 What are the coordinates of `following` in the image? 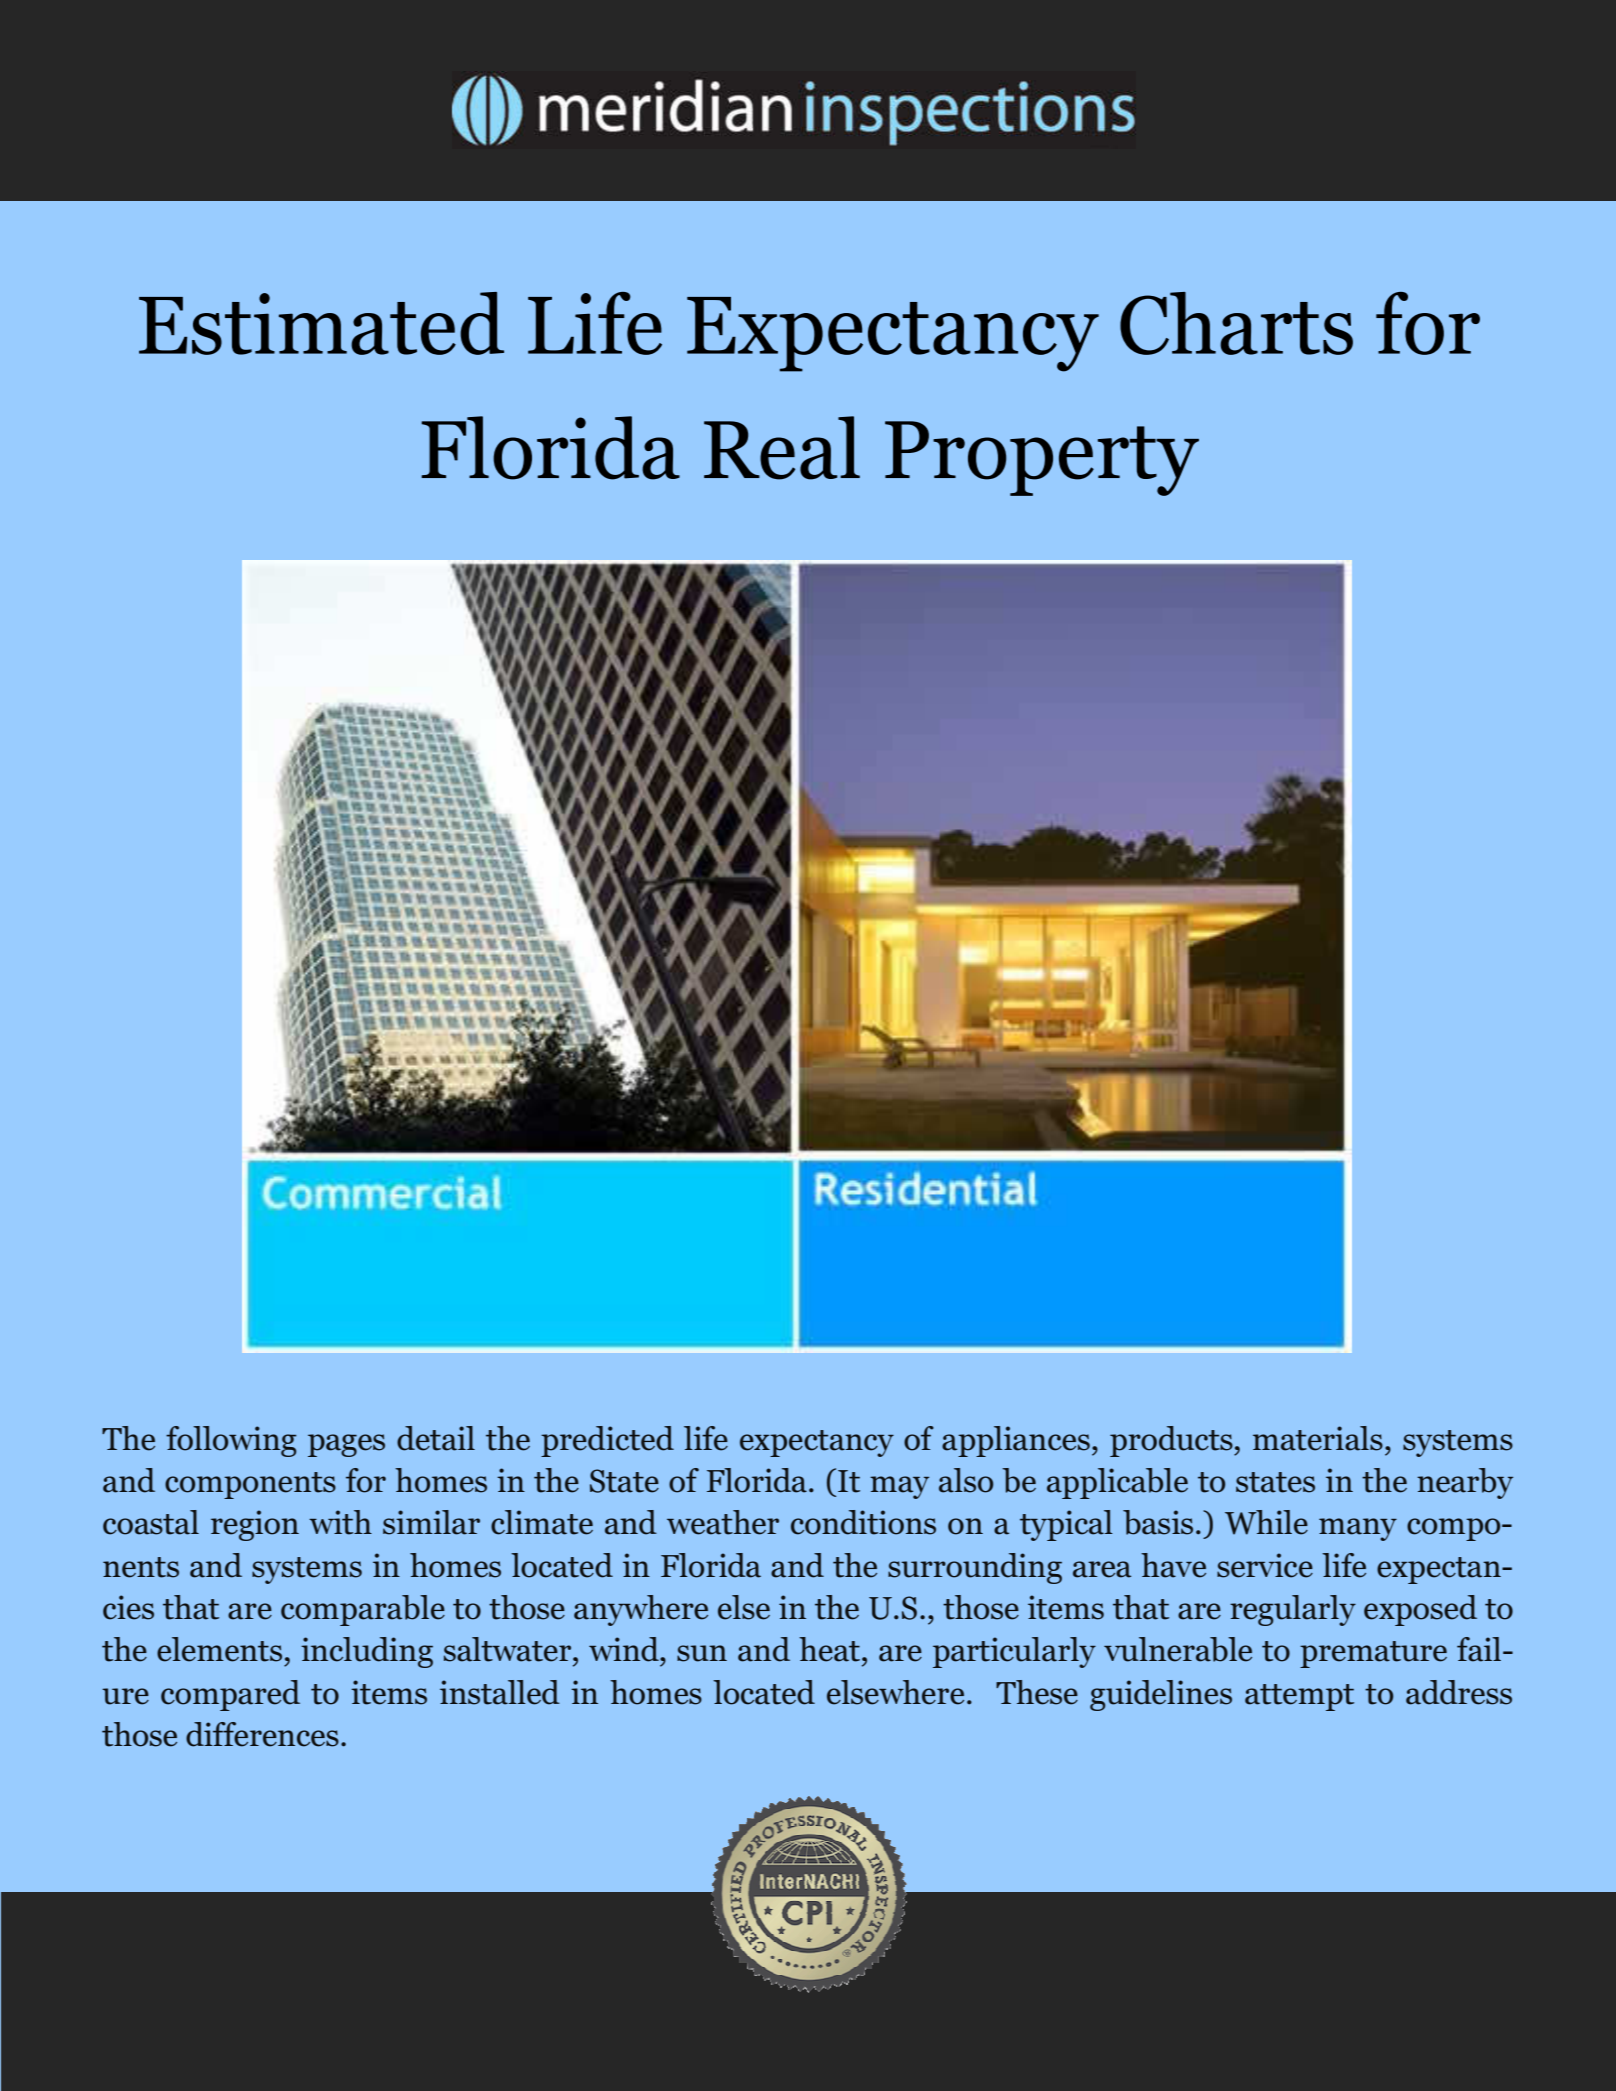 It's located at (231, 1441).
